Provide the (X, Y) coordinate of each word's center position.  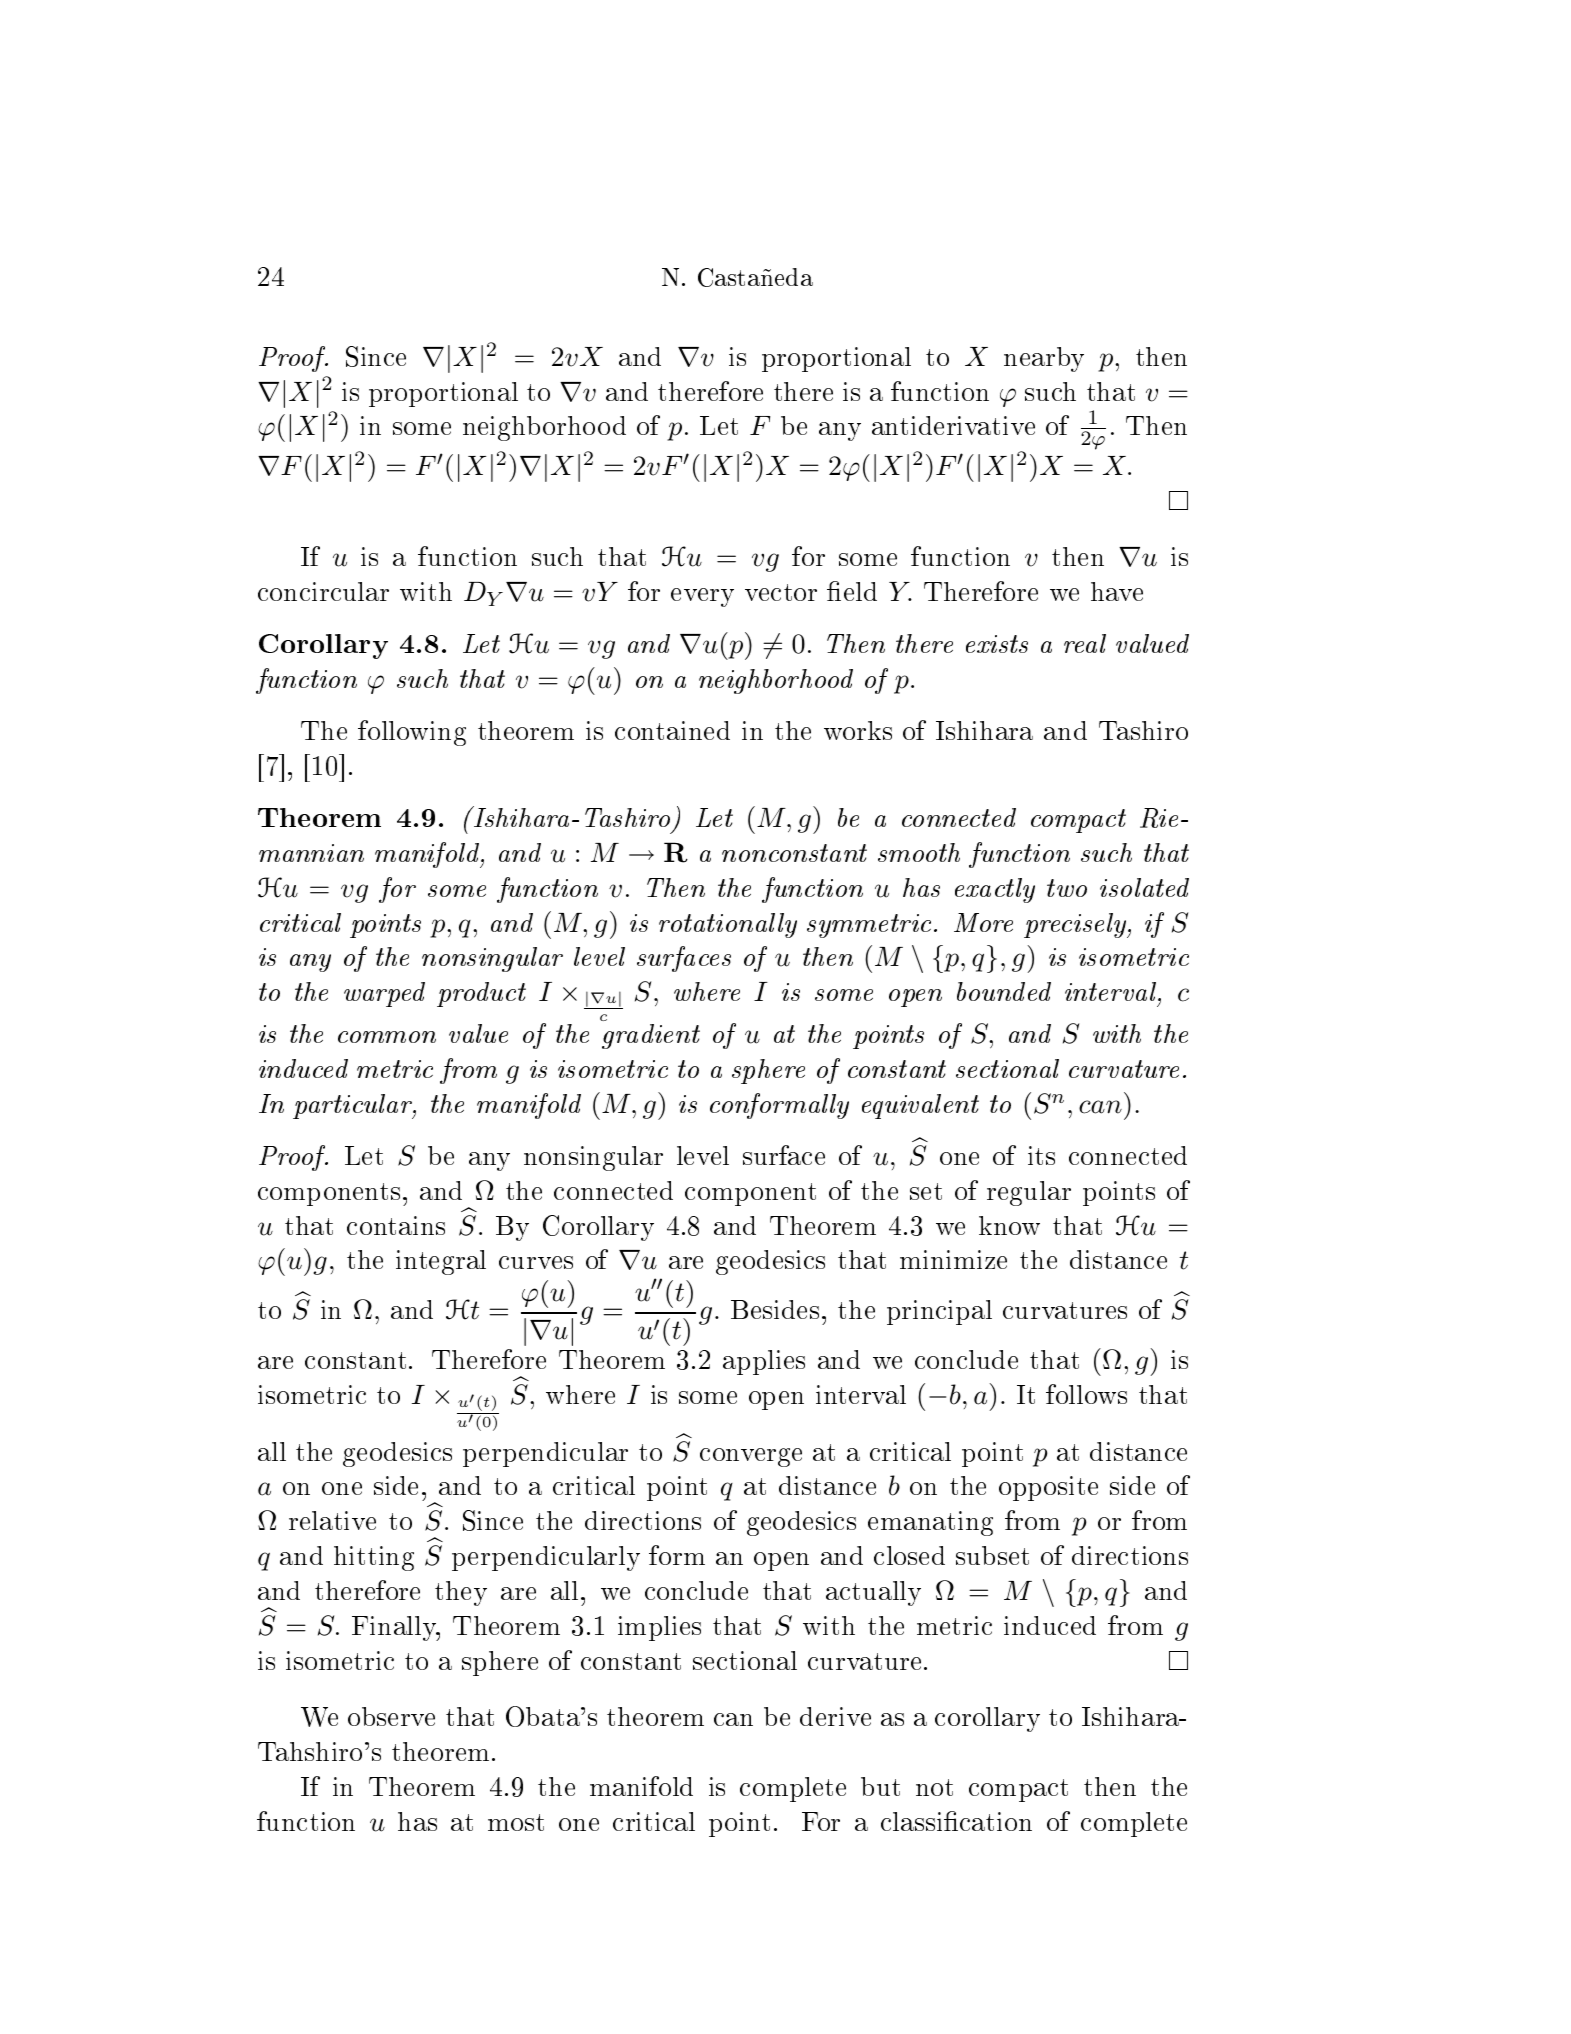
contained (672, 730)
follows (1086, 1394)
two (1067, 888)
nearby (1044, 359)
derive (835, 1716)
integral (441, 1262)
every (702, 597)
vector (781, 592)
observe (391, 1716)
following (412, 733)
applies (764, 1362)
